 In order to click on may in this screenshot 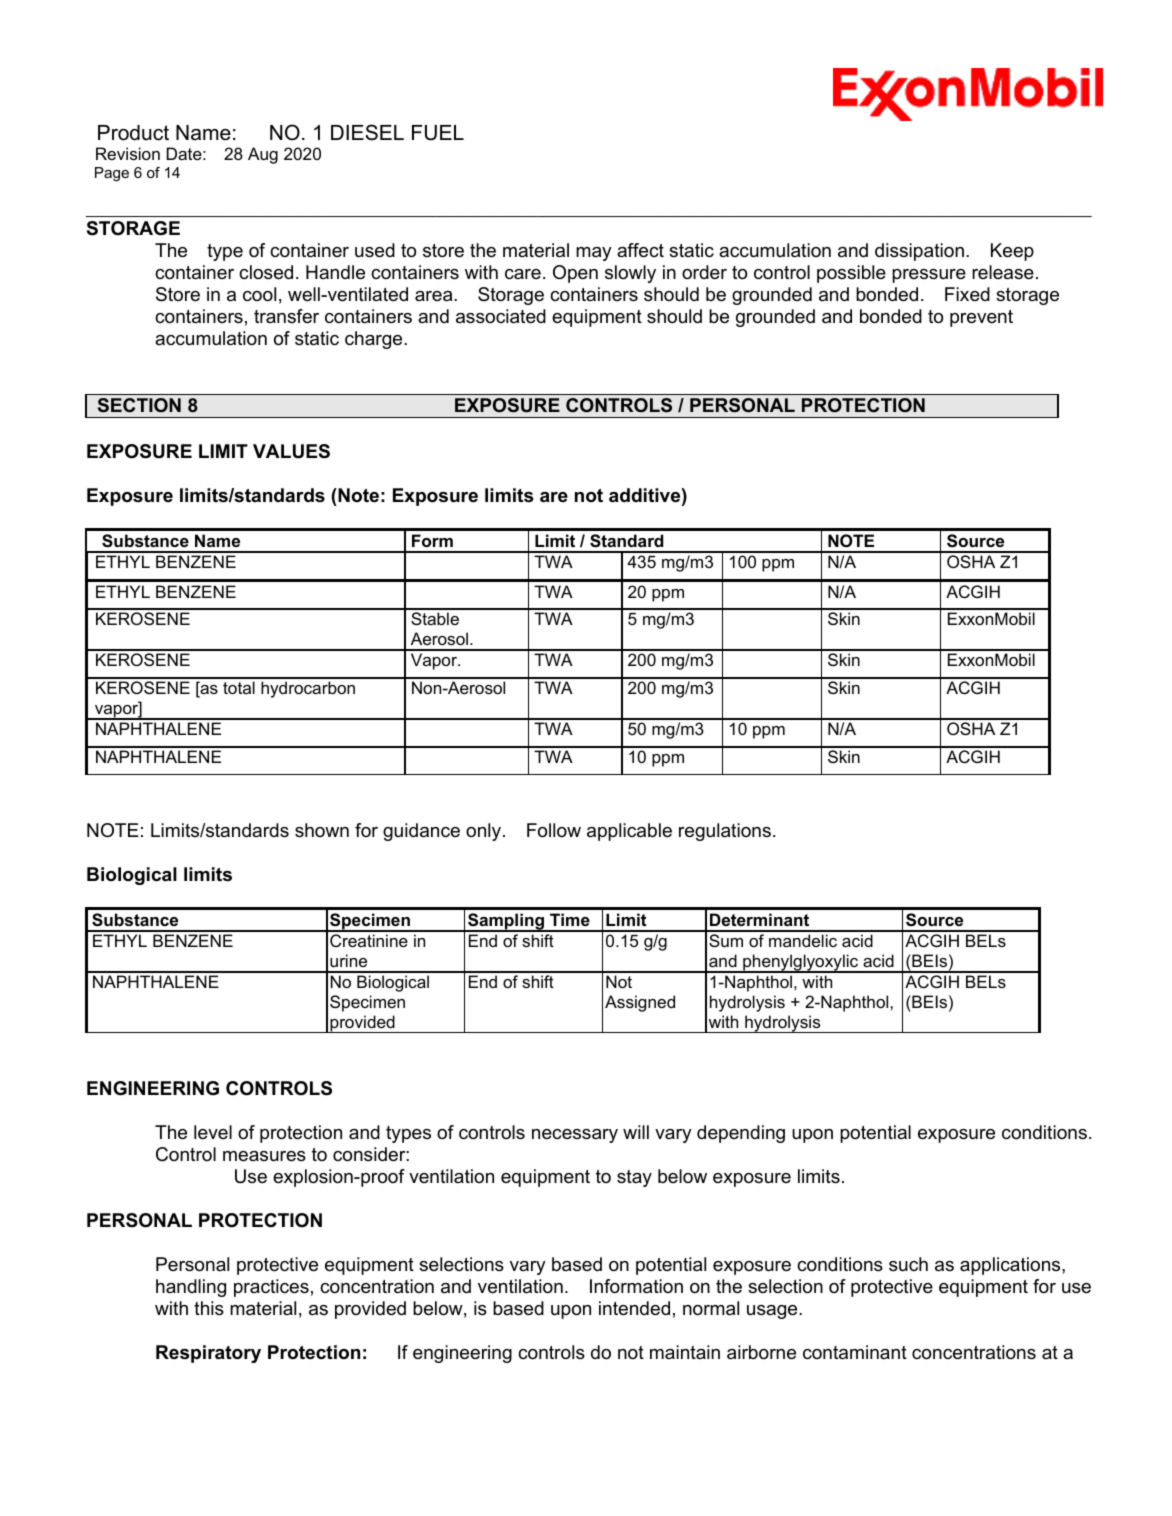, I will do `click(594, 254)`.
